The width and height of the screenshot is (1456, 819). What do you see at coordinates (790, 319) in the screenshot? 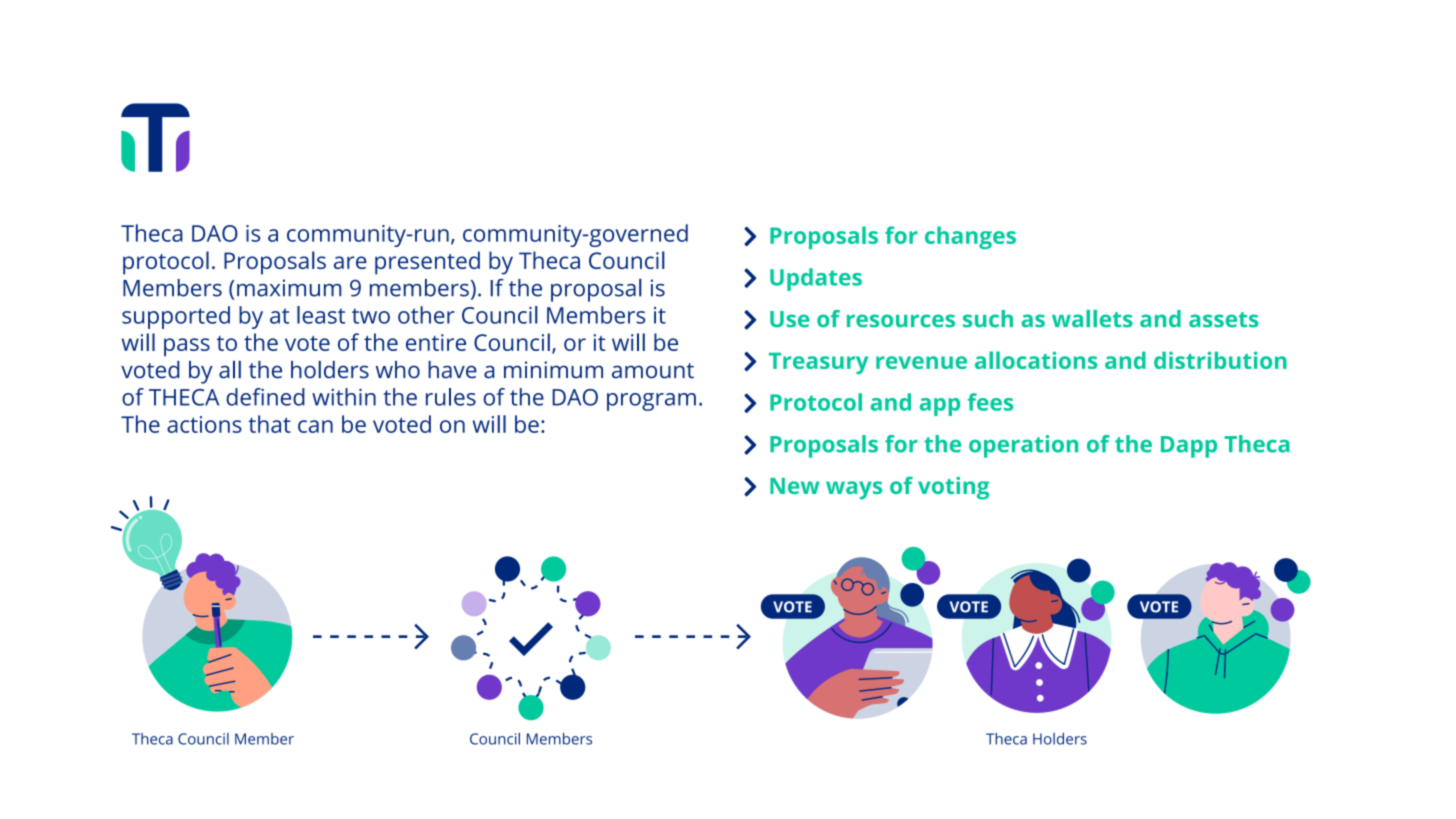
I see `Use` at bounding box center [790, 319].
